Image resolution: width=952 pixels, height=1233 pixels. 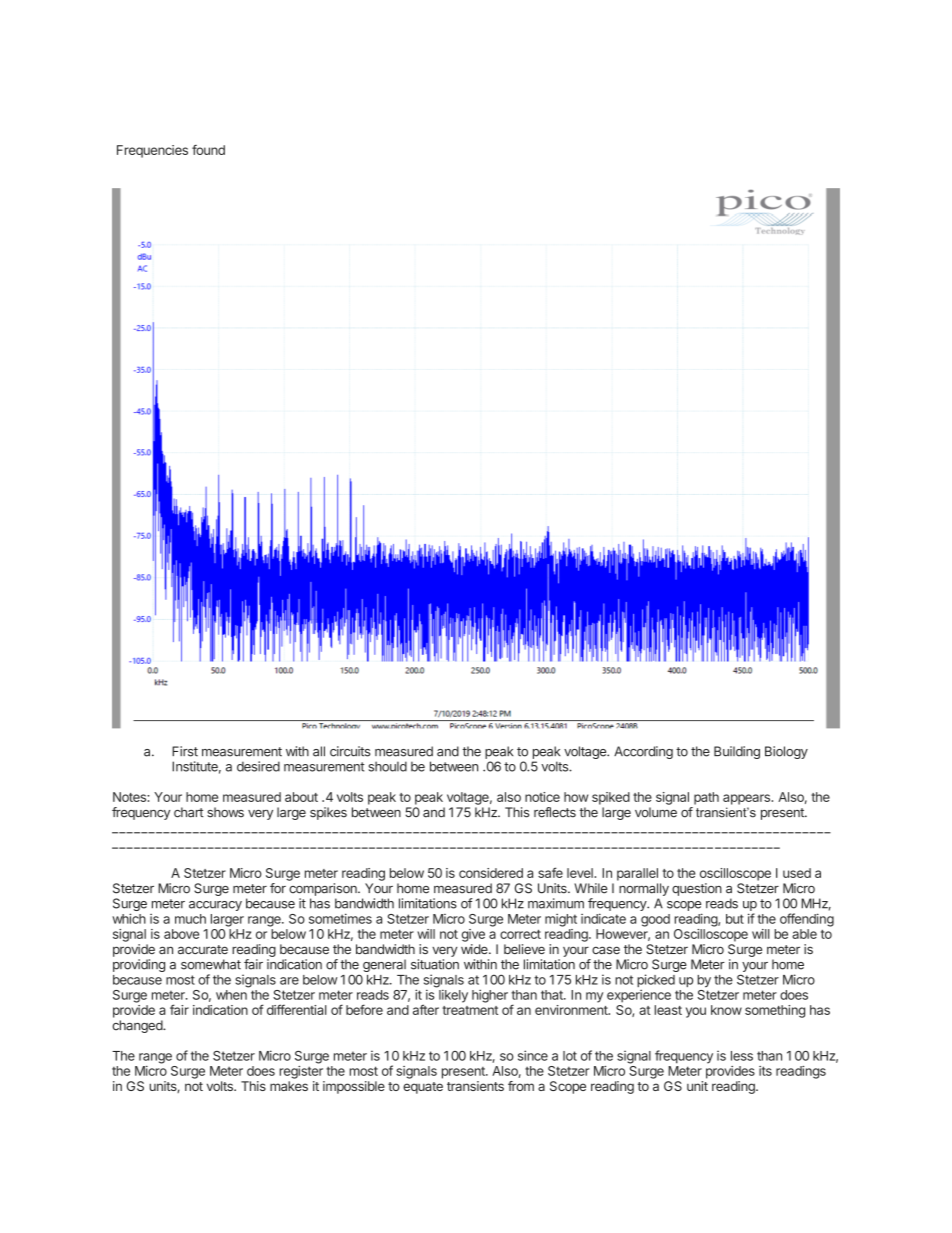 I want to click on should, so click(x=388, y=766).
